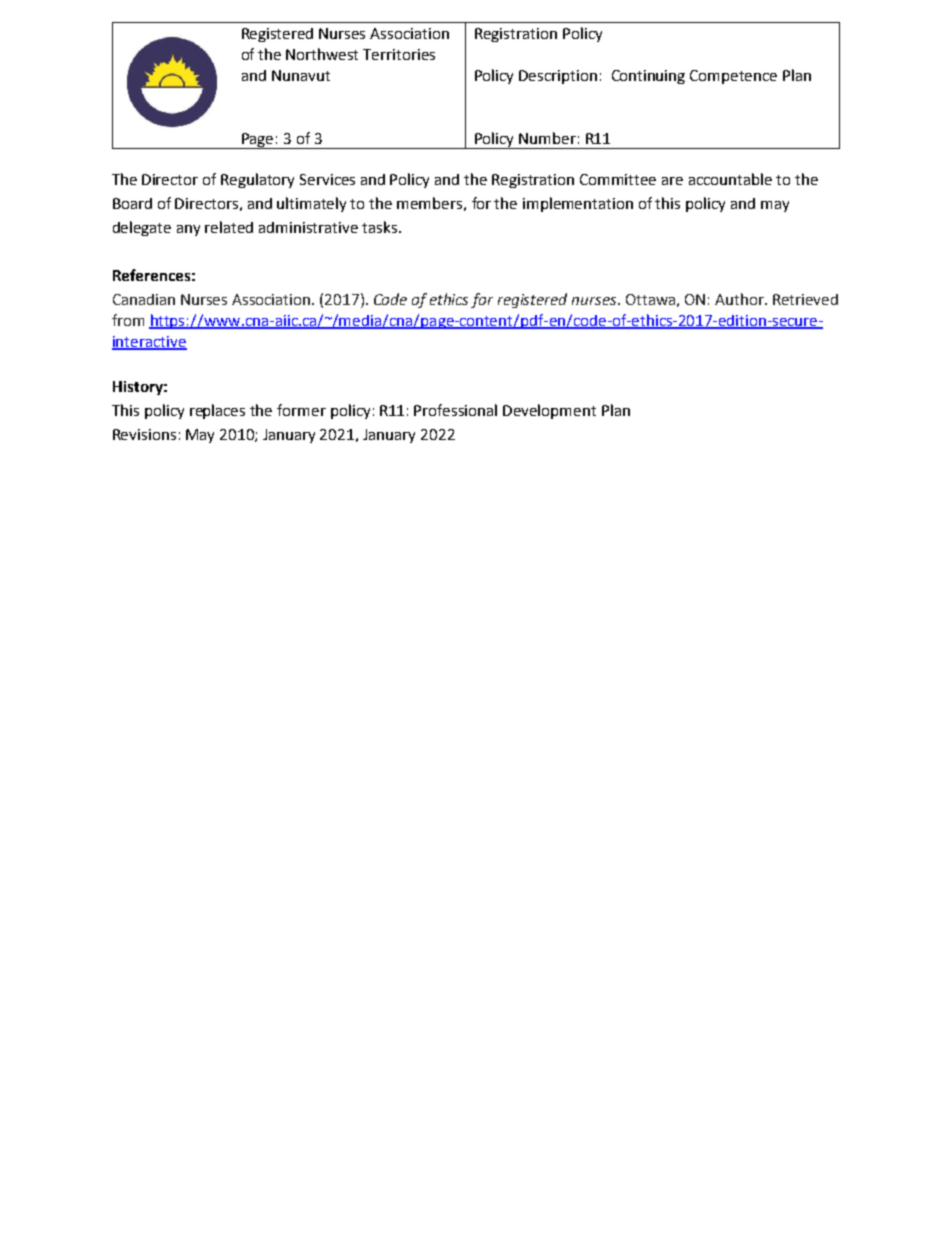 This document has width=952, height=1233. What do you see at coordinates (188, 230) in the document?
I see `any` at bounding box center [188, 230].
